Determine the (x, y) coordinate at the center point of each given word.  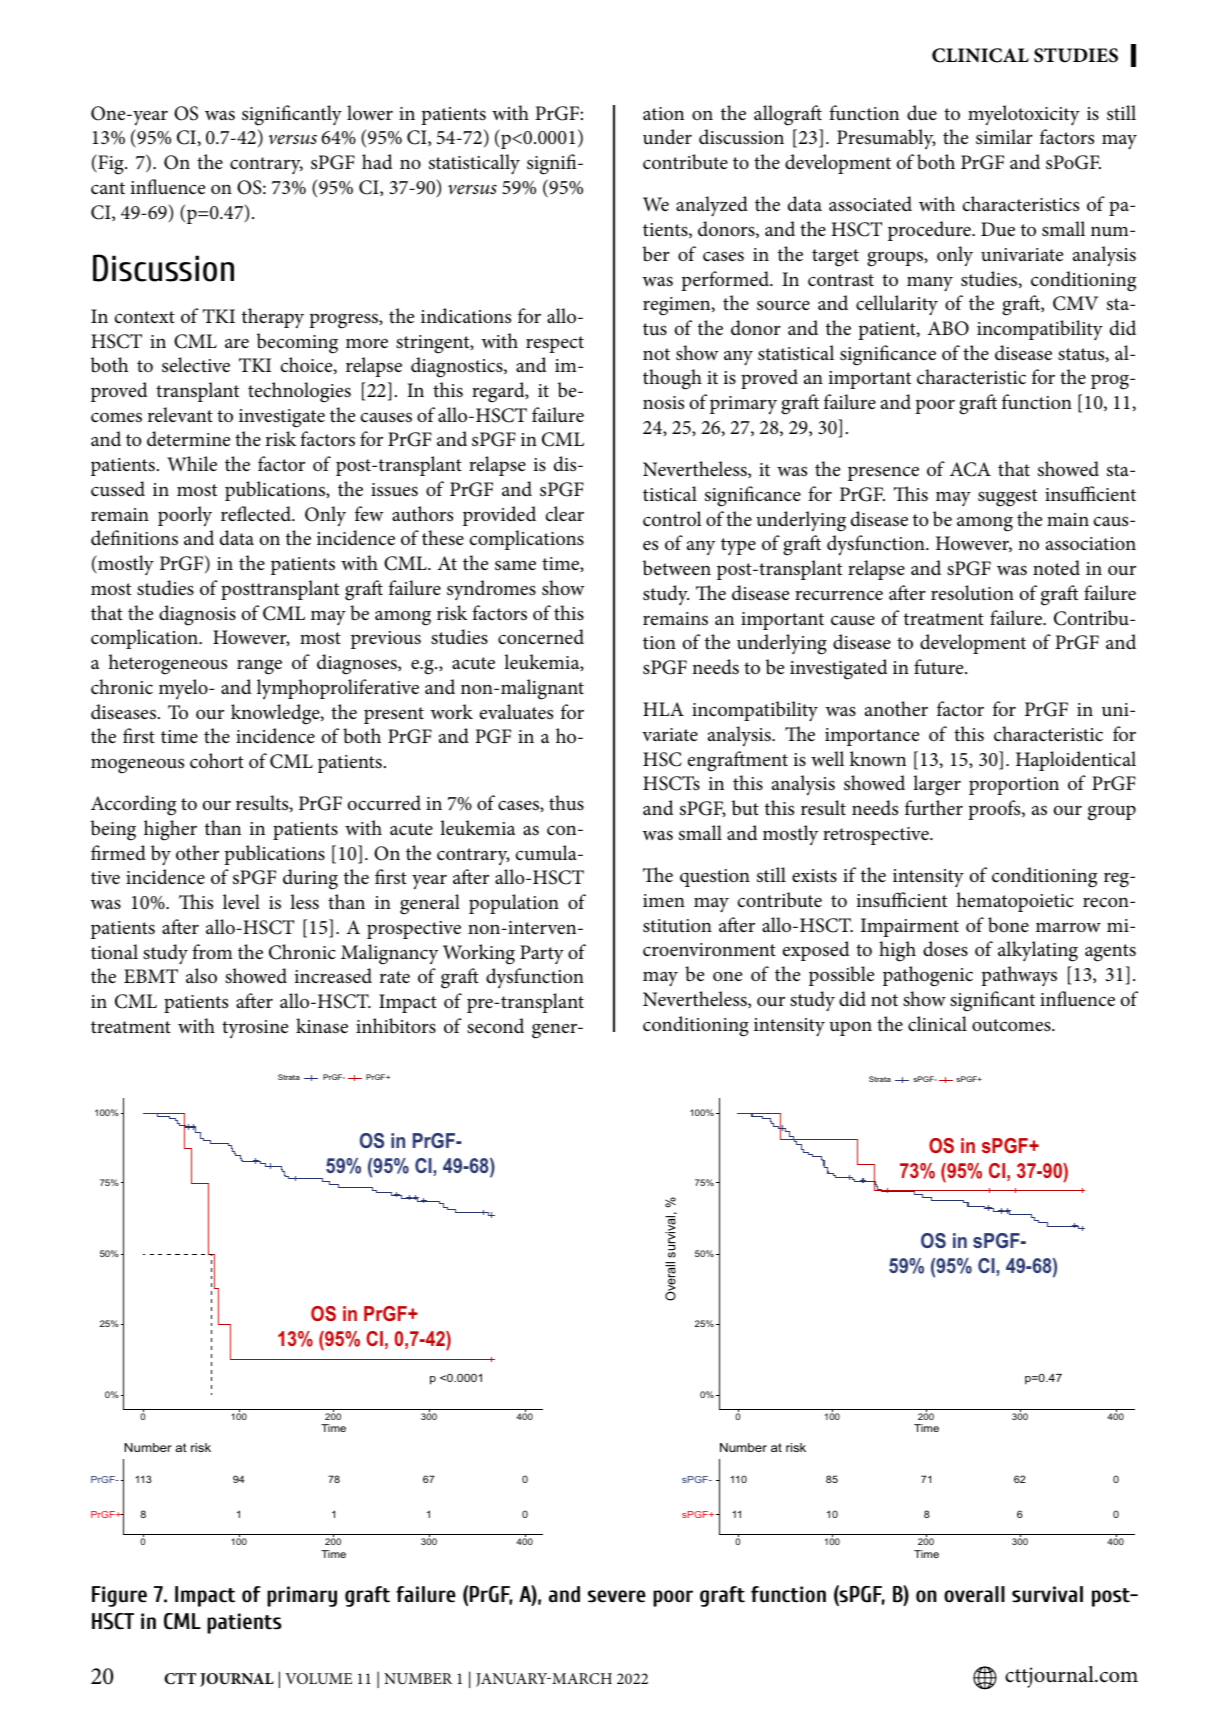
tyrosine (255, 1029)
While (192, 464)
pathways (1019, 976)
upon (850, 1028)
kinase (322, 1026)
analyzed (712, 206)
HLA (663, 709)
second (495, 1026)
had (377, 162)
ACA (970, 469)
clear (565, 514)
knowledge (276, 714)
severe (617, 1596)
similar (1004, 137)
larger (937, 785)
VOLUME (318, 1678)
